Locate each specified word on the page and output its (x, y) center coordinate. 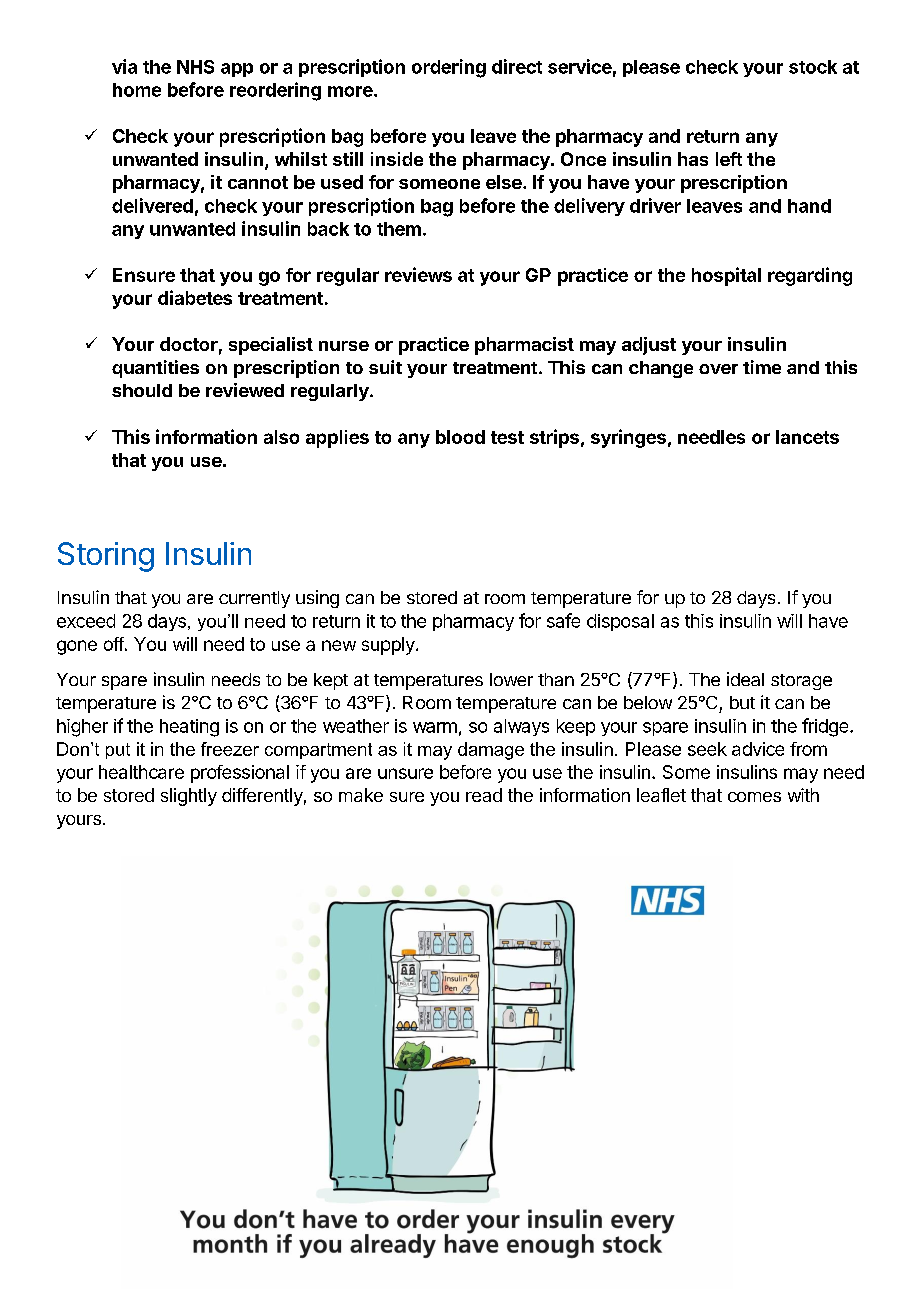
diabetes (195, 297)
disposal (620, 622)
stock (813, 67)
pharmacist (524, 346)
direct (517, 66)
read (484, 795)
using (317, 599)
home (137, 90)
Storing (106, 557)
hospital (726, 276)
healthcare (141, 772)
